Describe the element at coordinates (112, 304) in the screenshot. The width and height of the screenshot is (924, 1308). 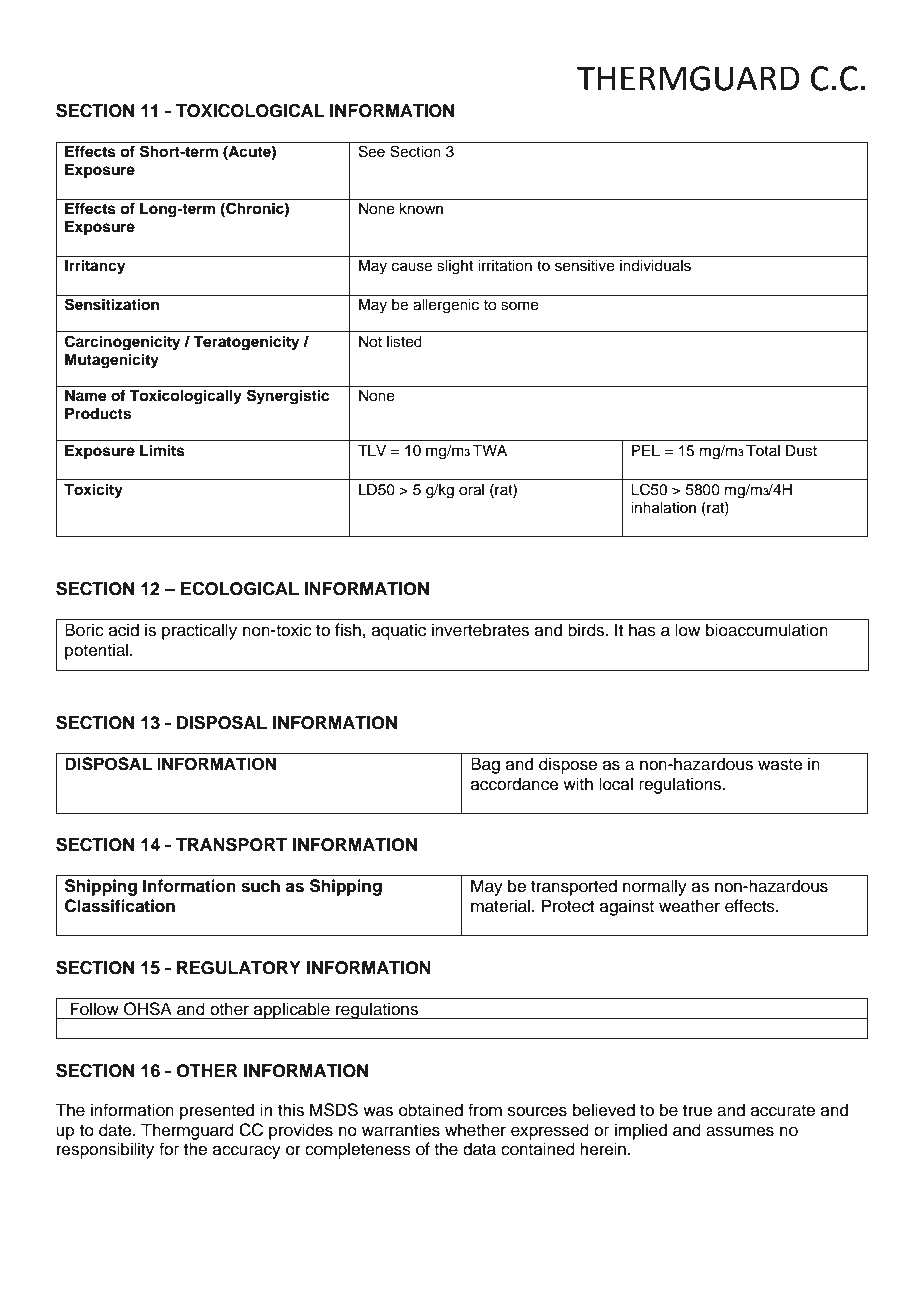
I see `Sensitization` at that location.
